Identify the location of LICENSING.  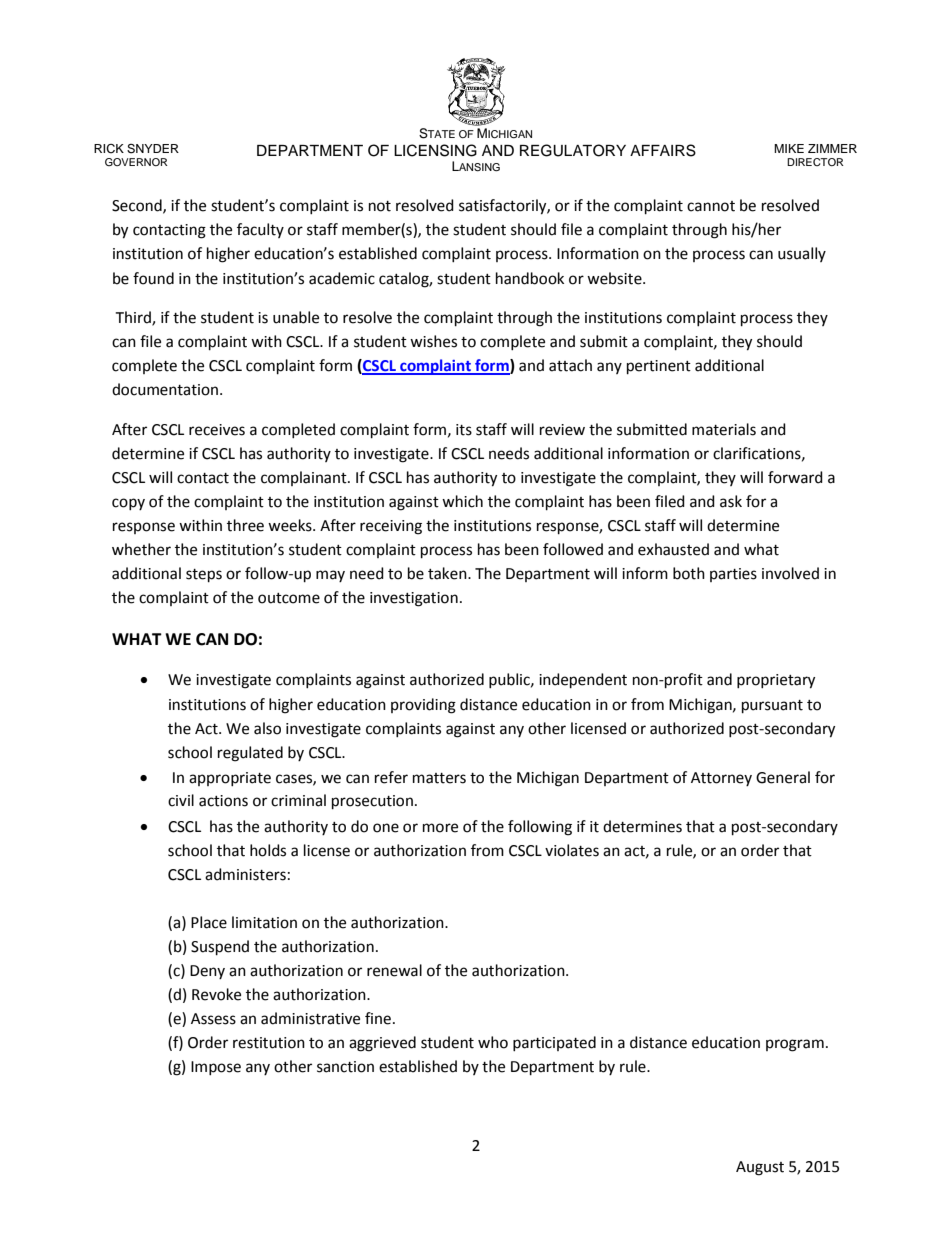
(435, 150).
